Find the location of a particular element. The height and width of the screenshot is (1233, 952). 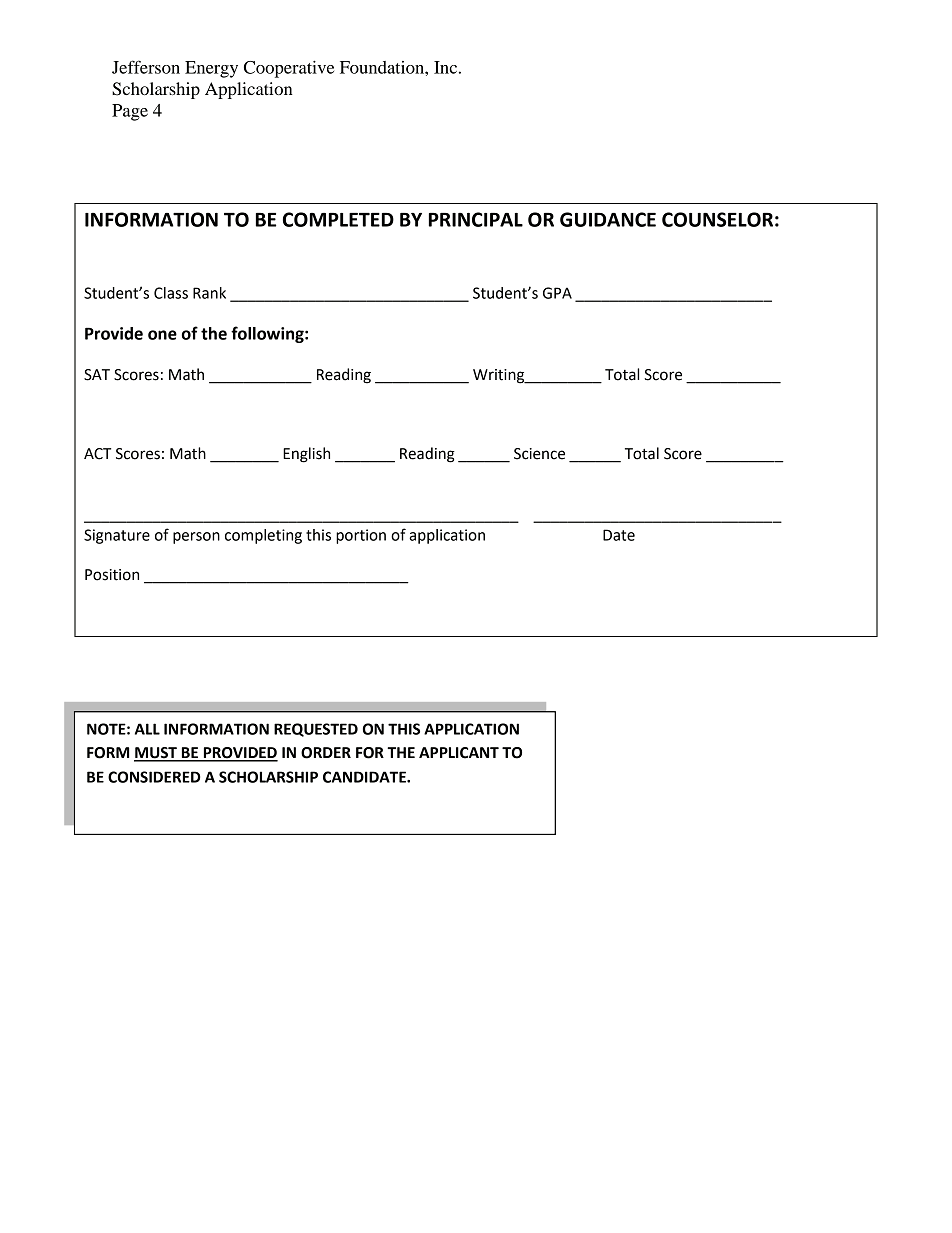

GUIDANCE is located at coordinates (608, 219).
